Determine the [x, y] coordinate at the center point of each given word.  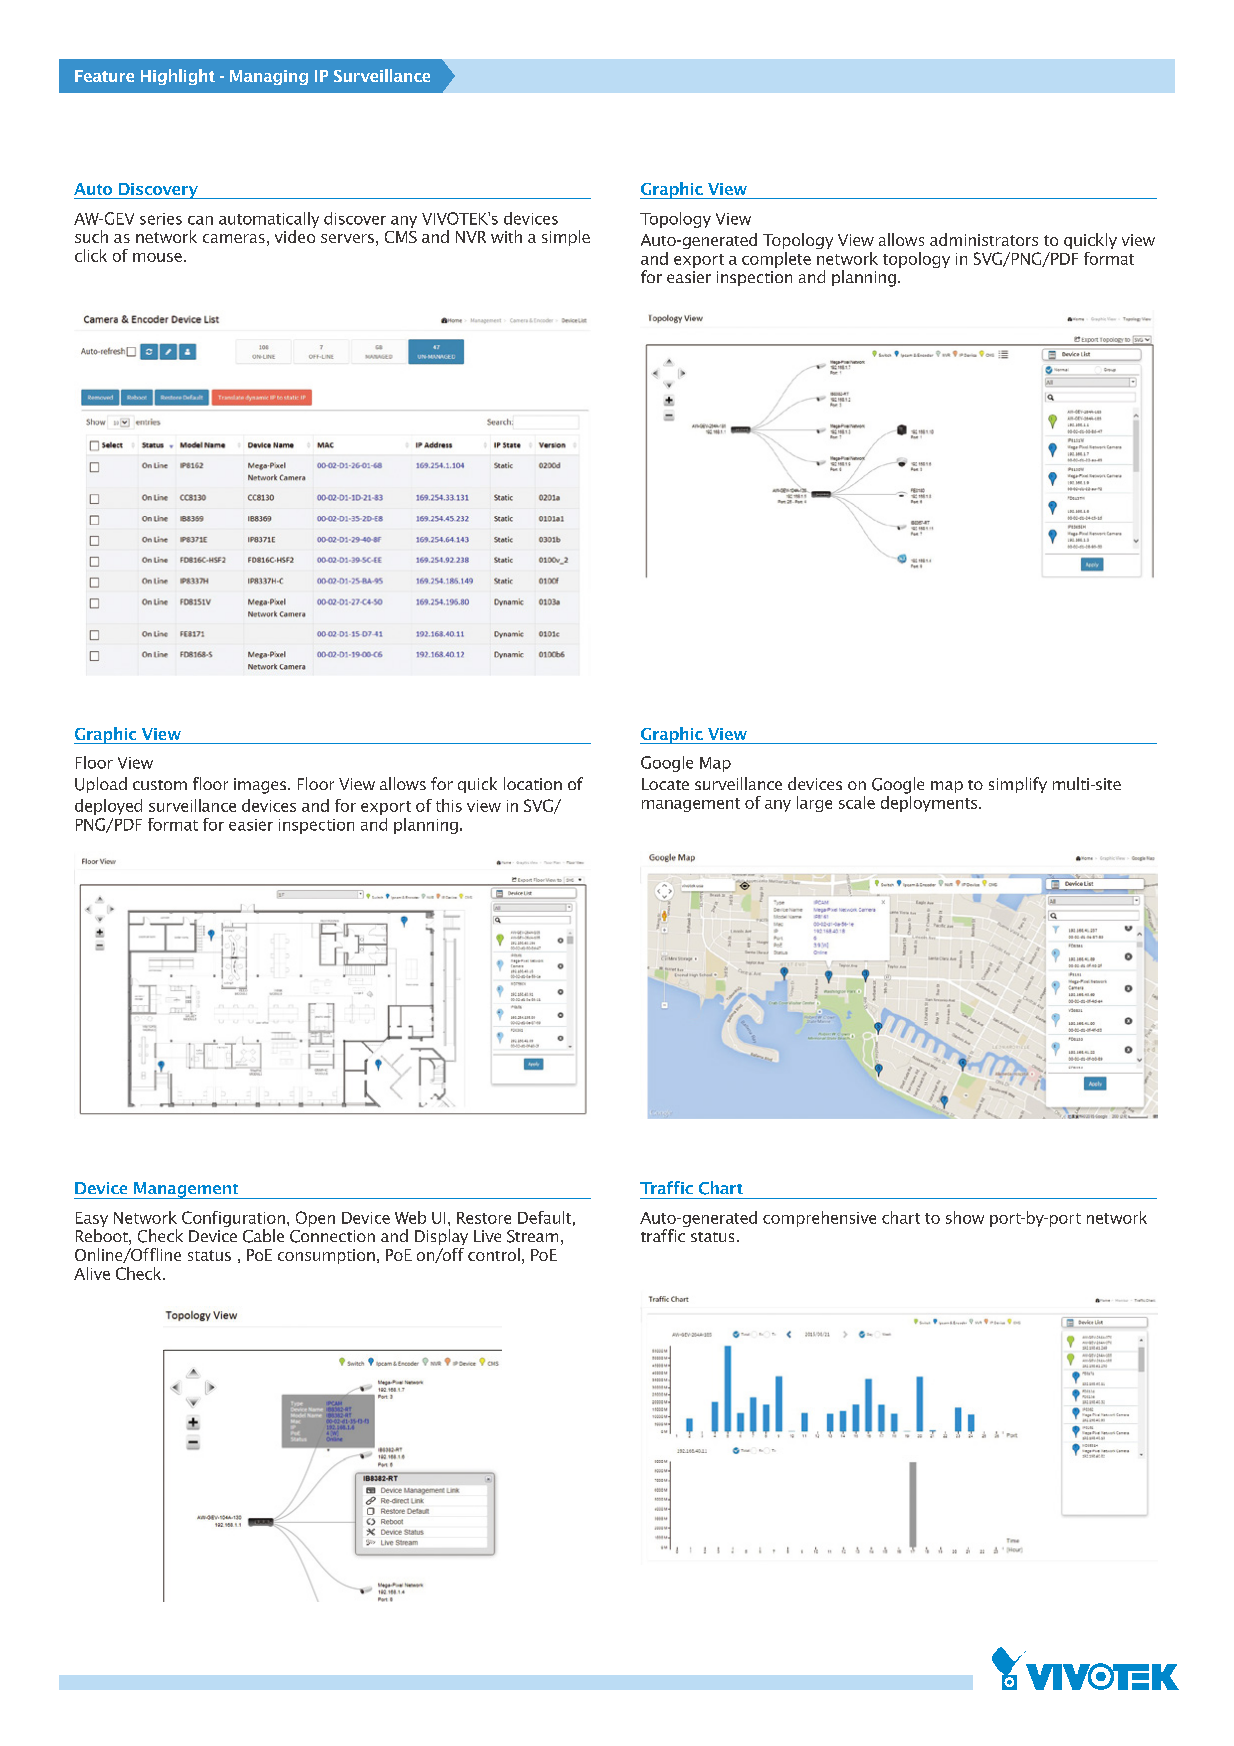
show [965, 1217]
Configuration [233, 1220]
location [533, 783]
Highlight [178, 77]
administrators [984, 239]
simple [566, 238]
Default [544, 1217]
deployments [930, 802]
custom [160, 785]
